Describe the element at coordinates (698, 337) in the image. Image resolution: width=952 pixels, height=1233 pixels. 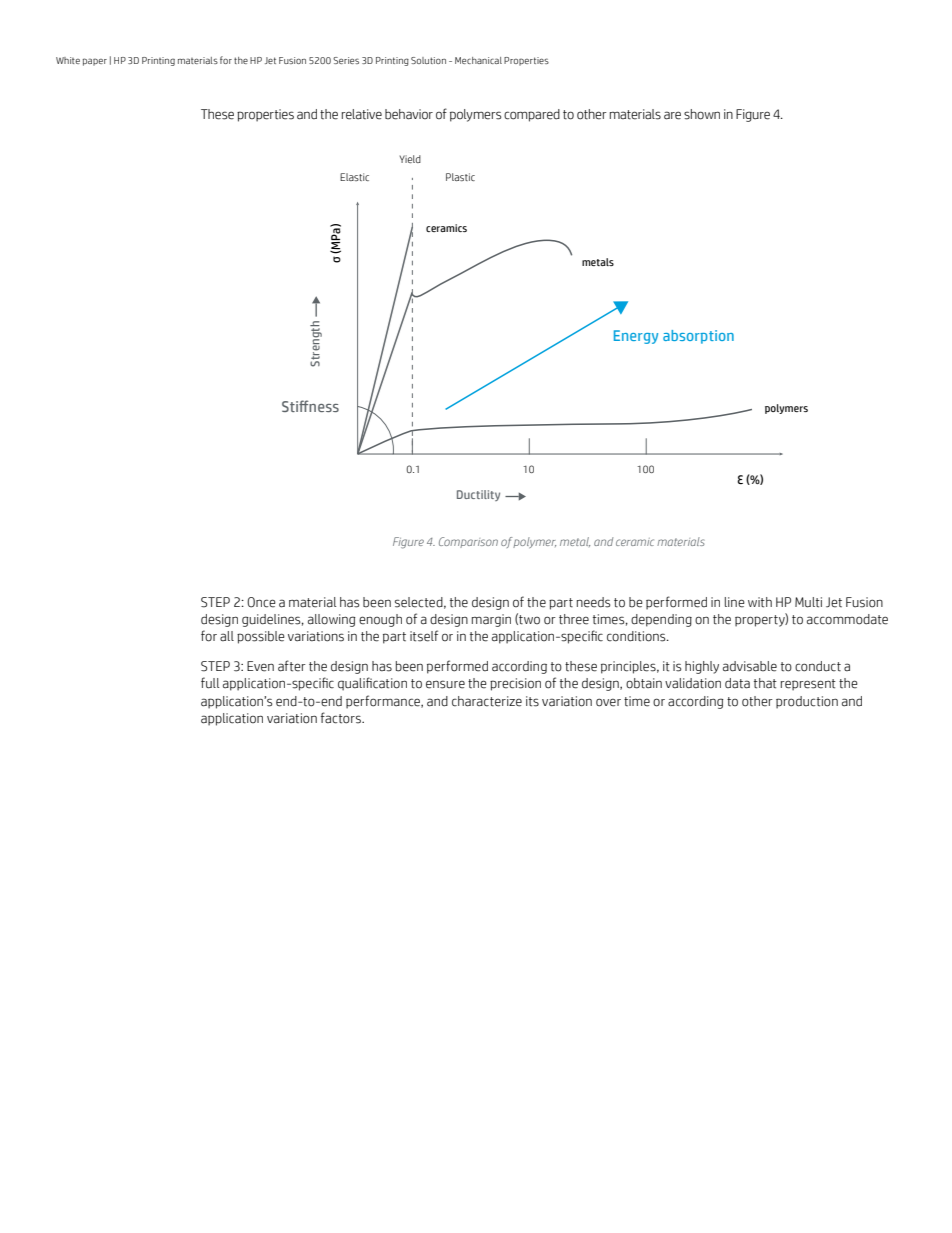
I see `absorption` at that location.
